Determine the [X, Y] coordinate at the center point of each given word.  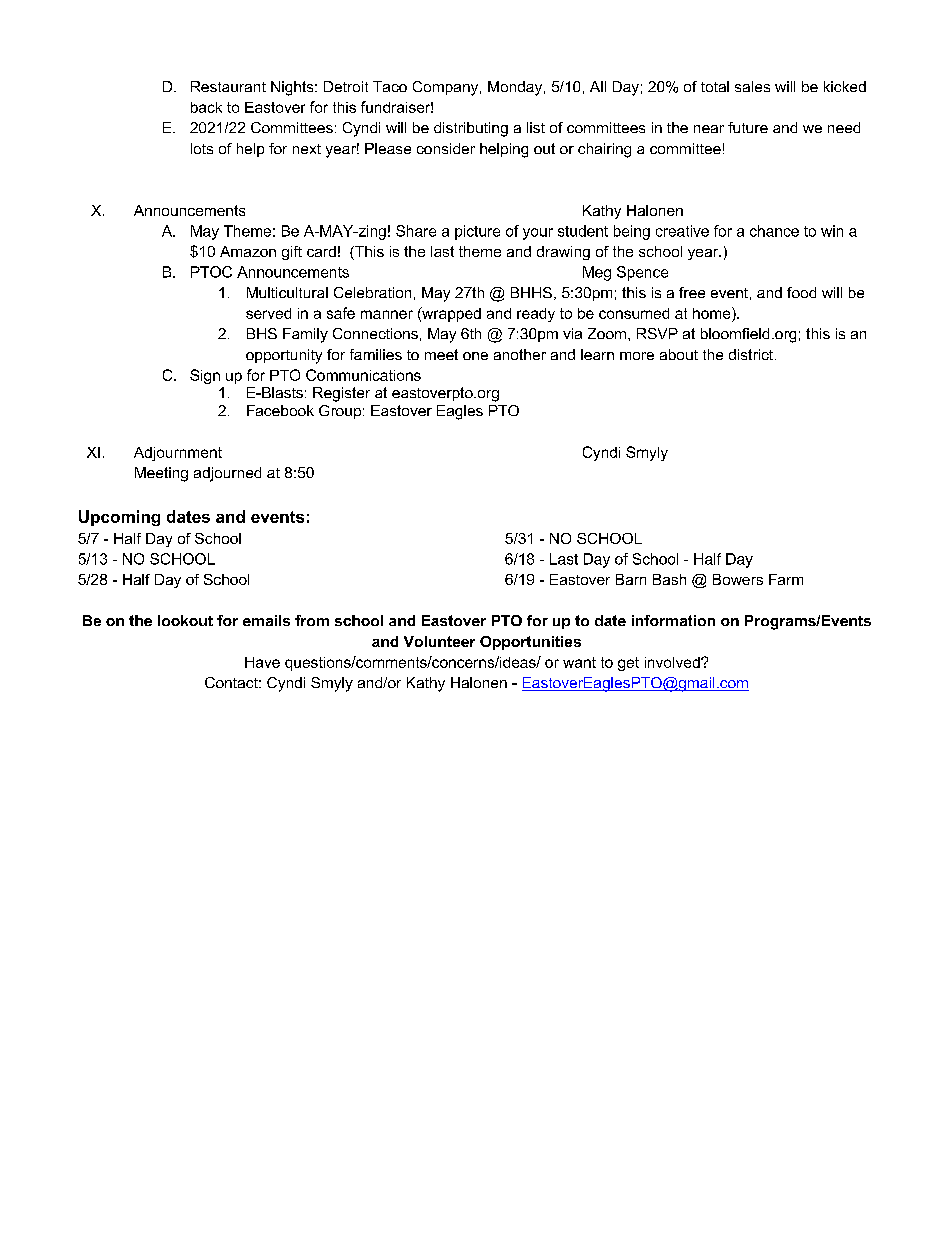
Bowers [738, 579]
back [206, 107]
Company [447, 88]
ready [536, 315]
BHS [262, 333]
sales [752, 86]
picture [477, 232]
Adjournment [178, 454]
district [752, 354]
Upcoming [119, 518]
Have [262, 662]
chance [774, 231]
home [713, 313]
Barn [631, 579]
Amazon [248, 251]
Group [340, 412]
